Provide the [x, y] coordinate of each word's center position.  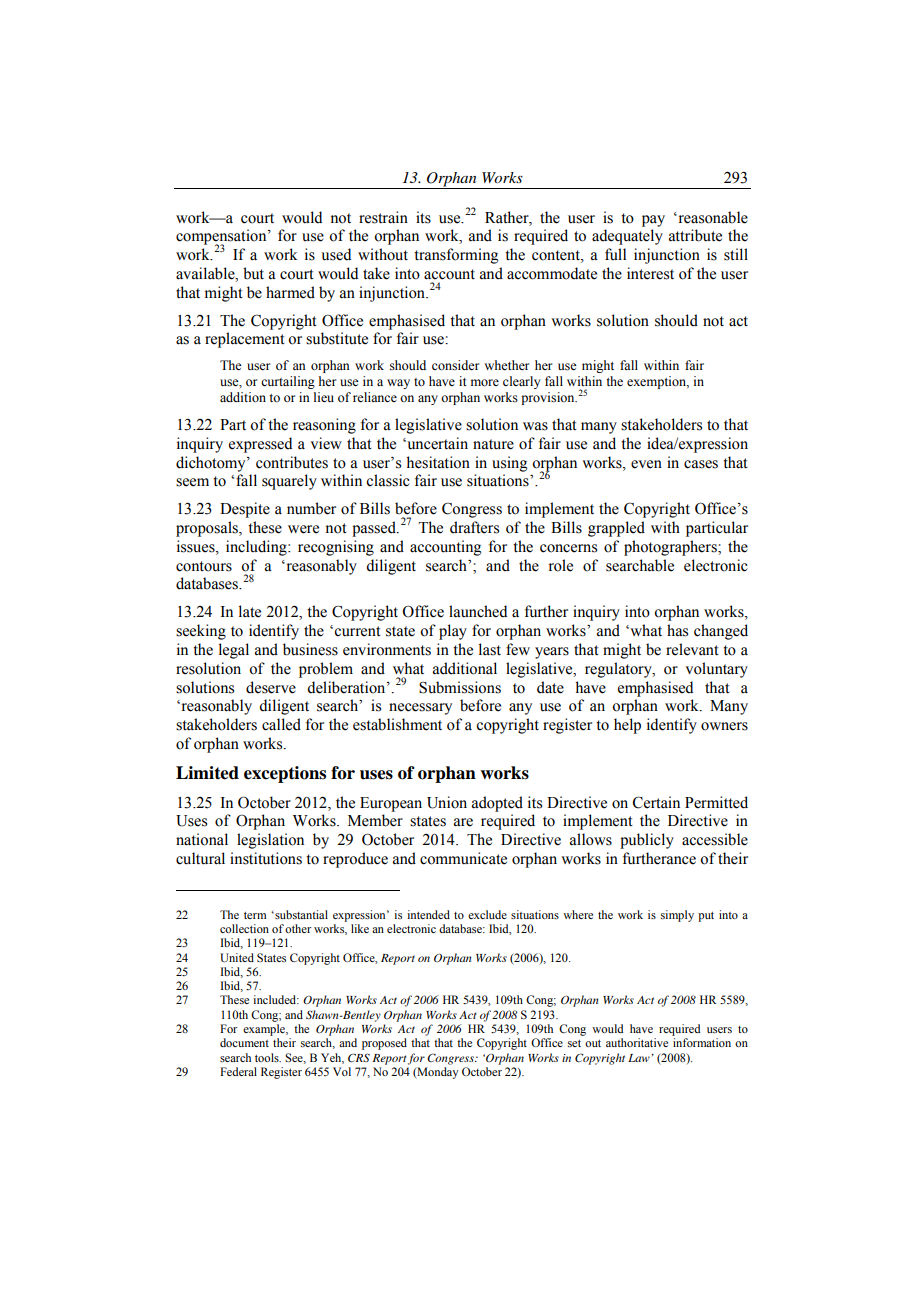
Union [447, 802]
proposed [384, 1044]
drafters [474, 527]
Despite [245, 510]
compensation [222, 238]
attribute [695, 235]
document [244, 1042]
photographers [671, 548]
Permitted [716, 802]
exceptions [285, 774]
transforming [456, 256]
